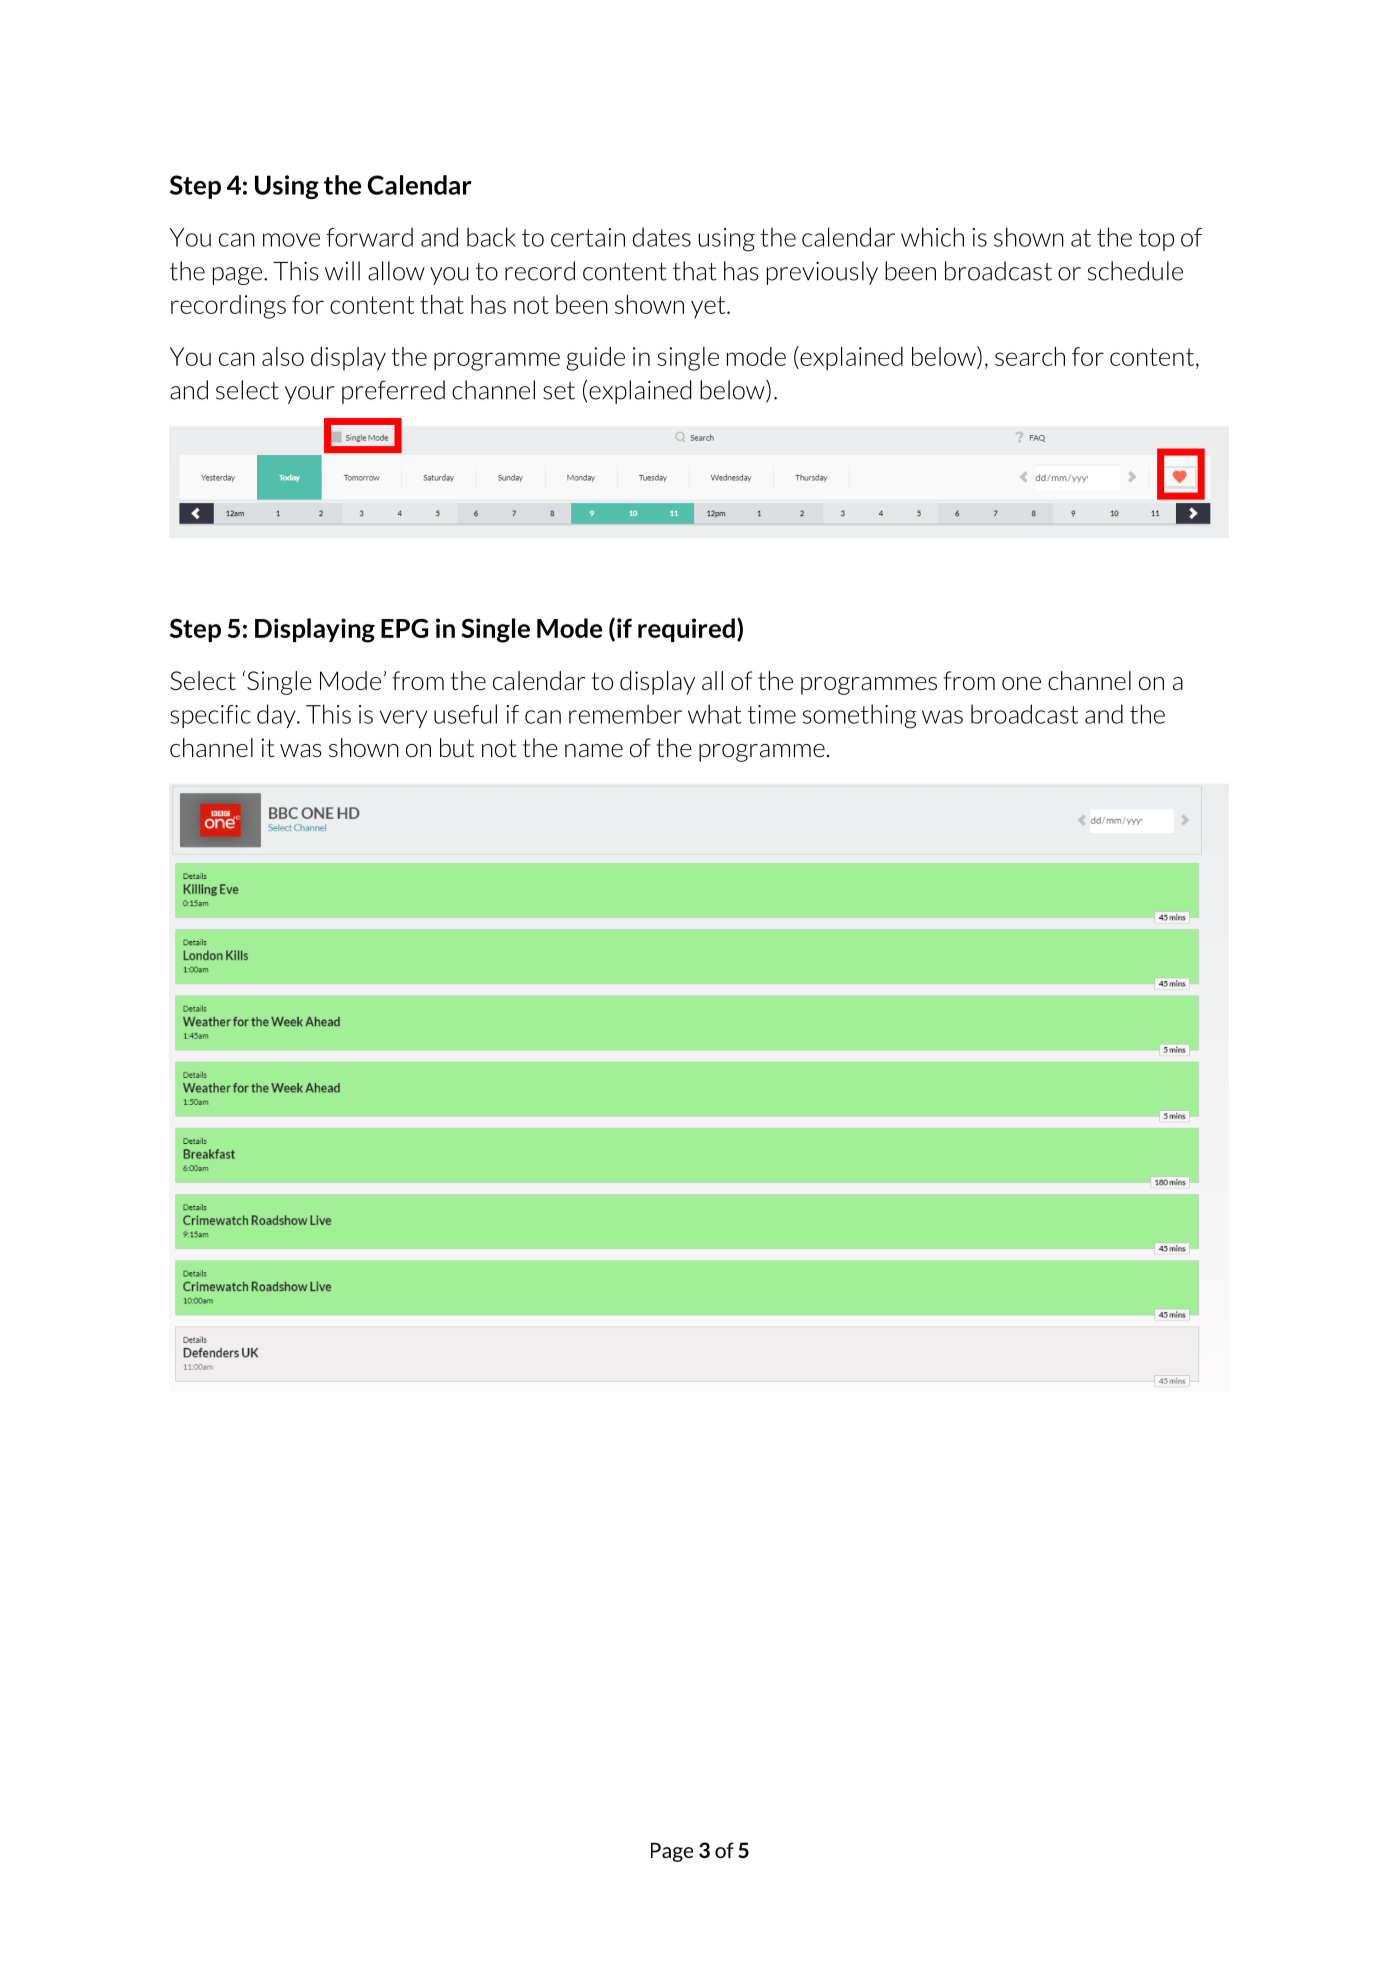 The width and height of the page is (1398, 1977). Describe the element at coordinates (686, 630) in the page. I see `required` at that location.
